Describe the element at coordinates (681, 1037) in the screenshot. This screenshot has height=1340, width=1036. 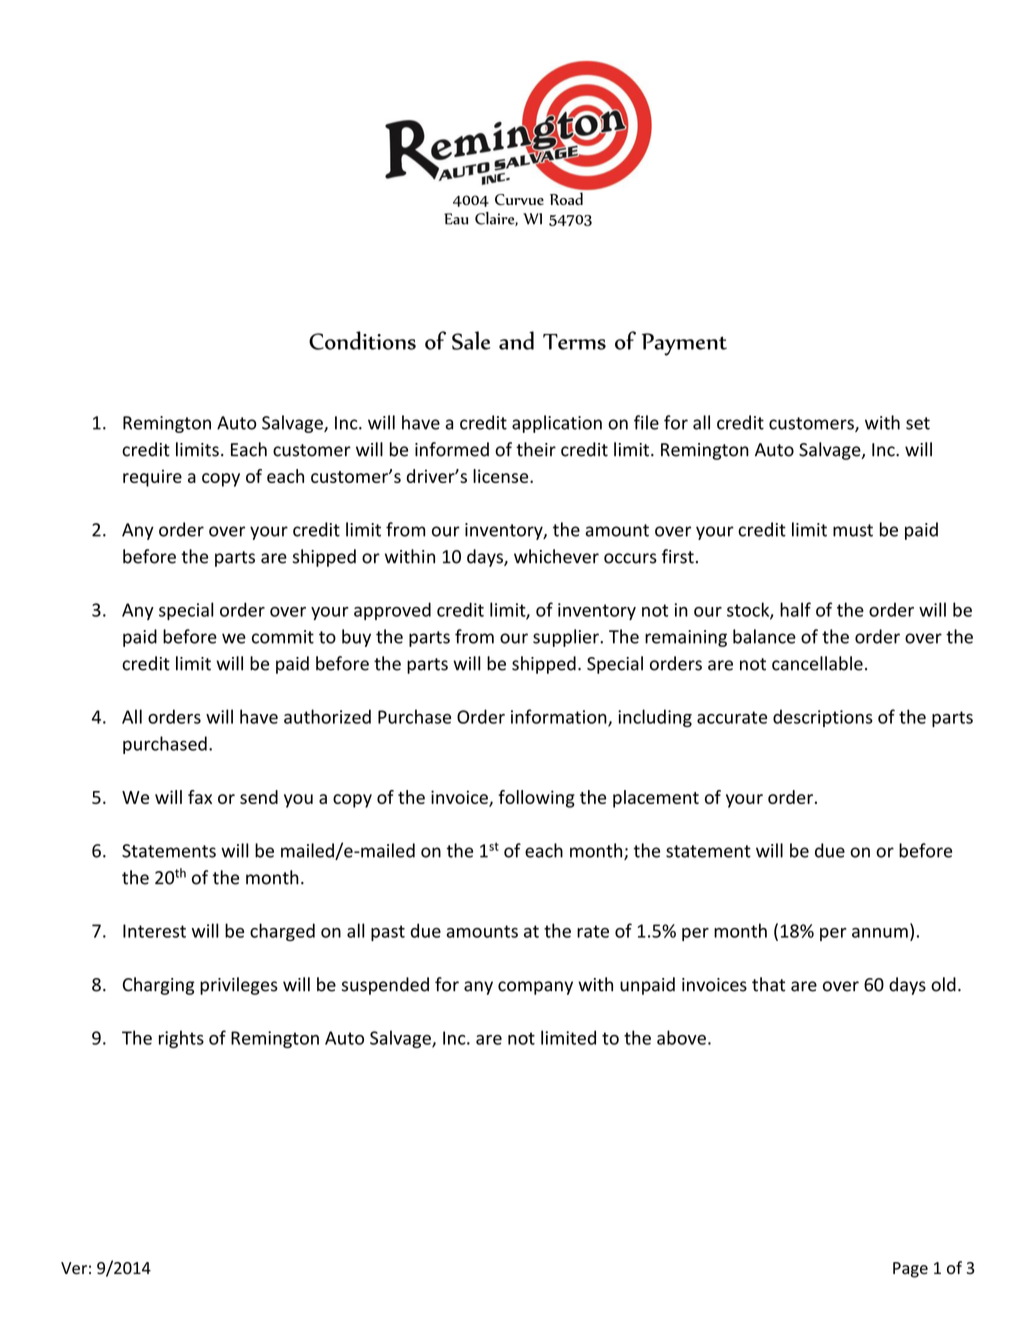
I see `above` at that location.
